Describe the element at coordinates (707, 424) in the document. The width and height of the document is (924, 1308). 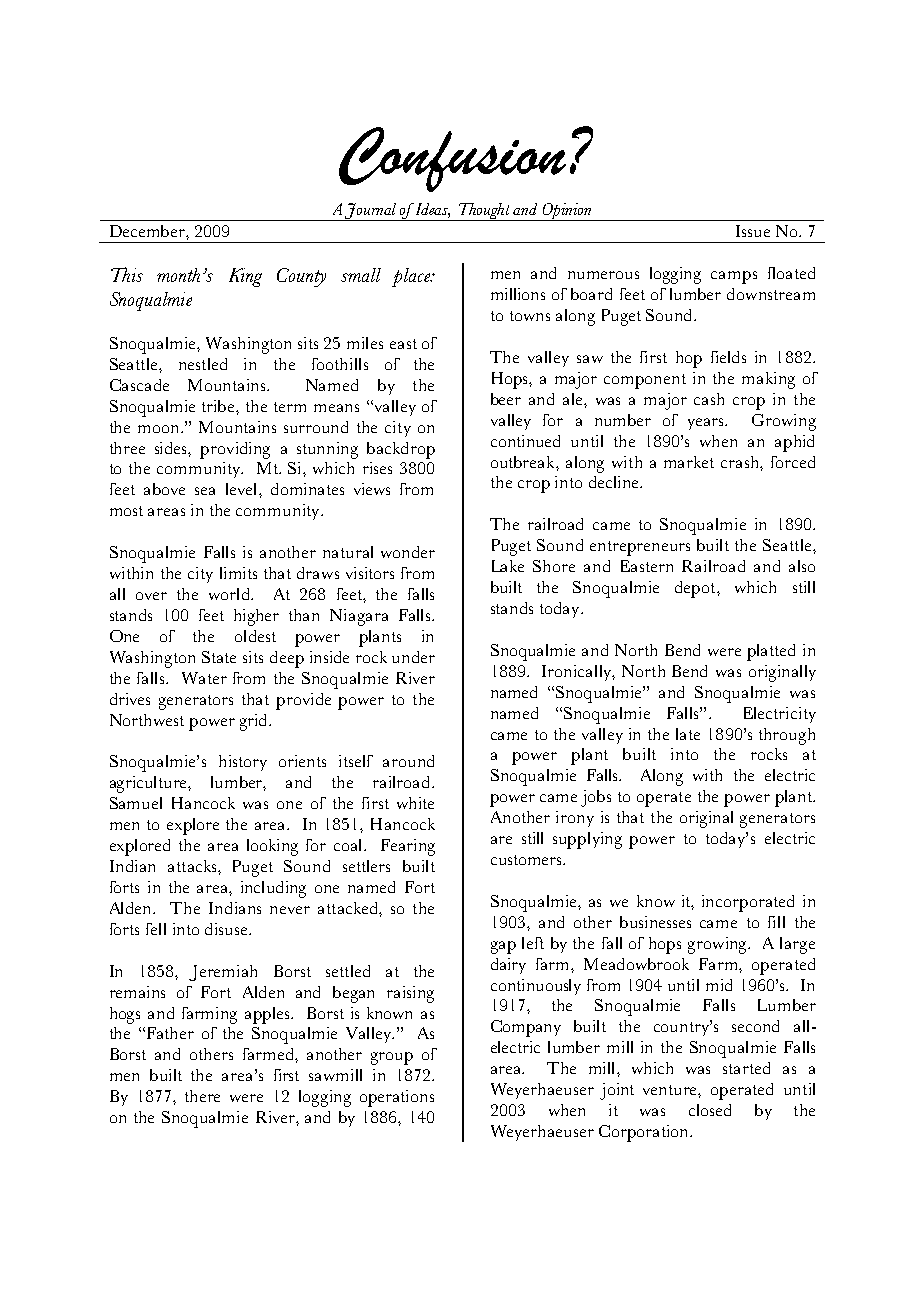
I see `years` at that location.
